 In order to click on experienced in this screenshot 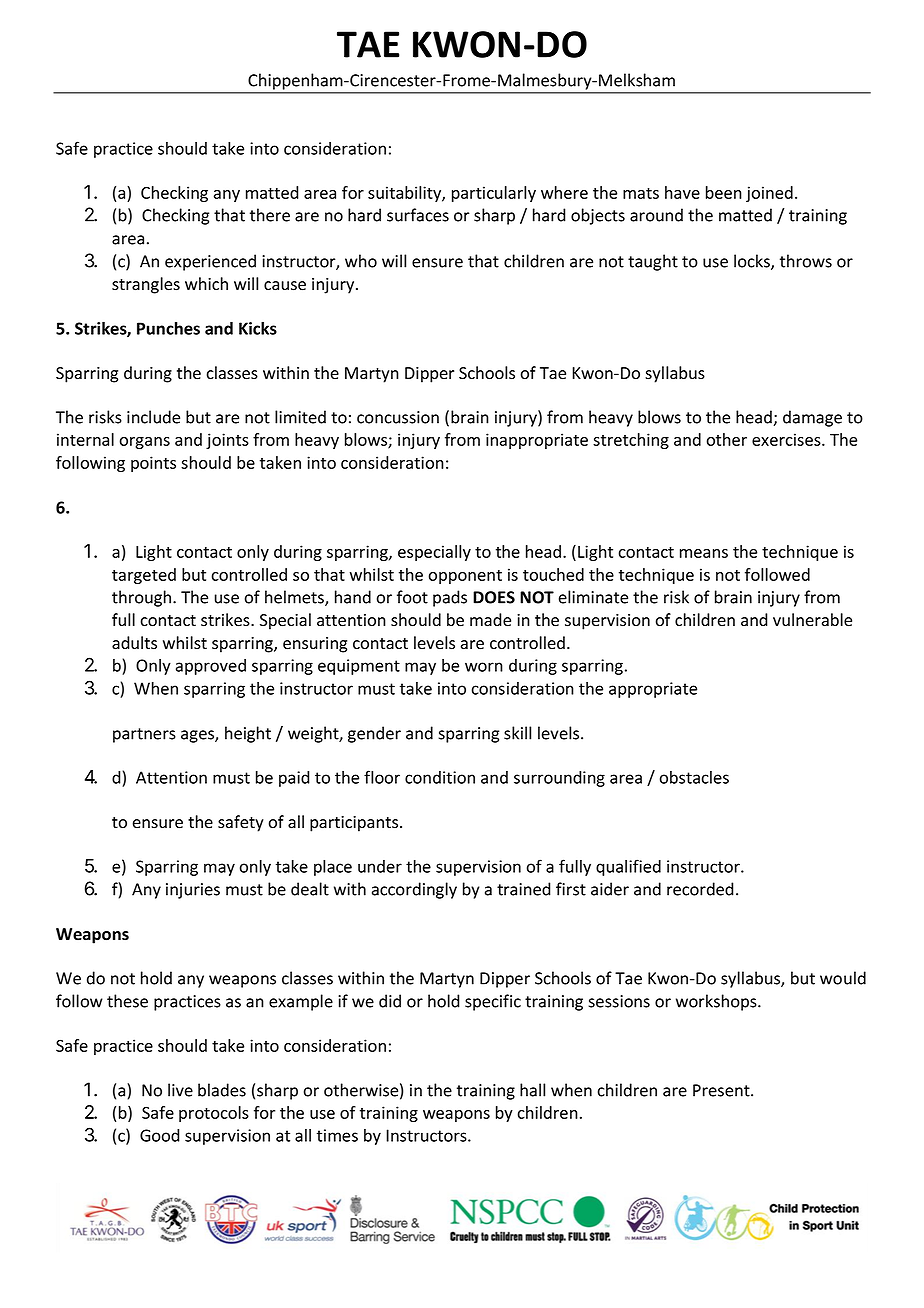, I will do `click(210, 262)`.
